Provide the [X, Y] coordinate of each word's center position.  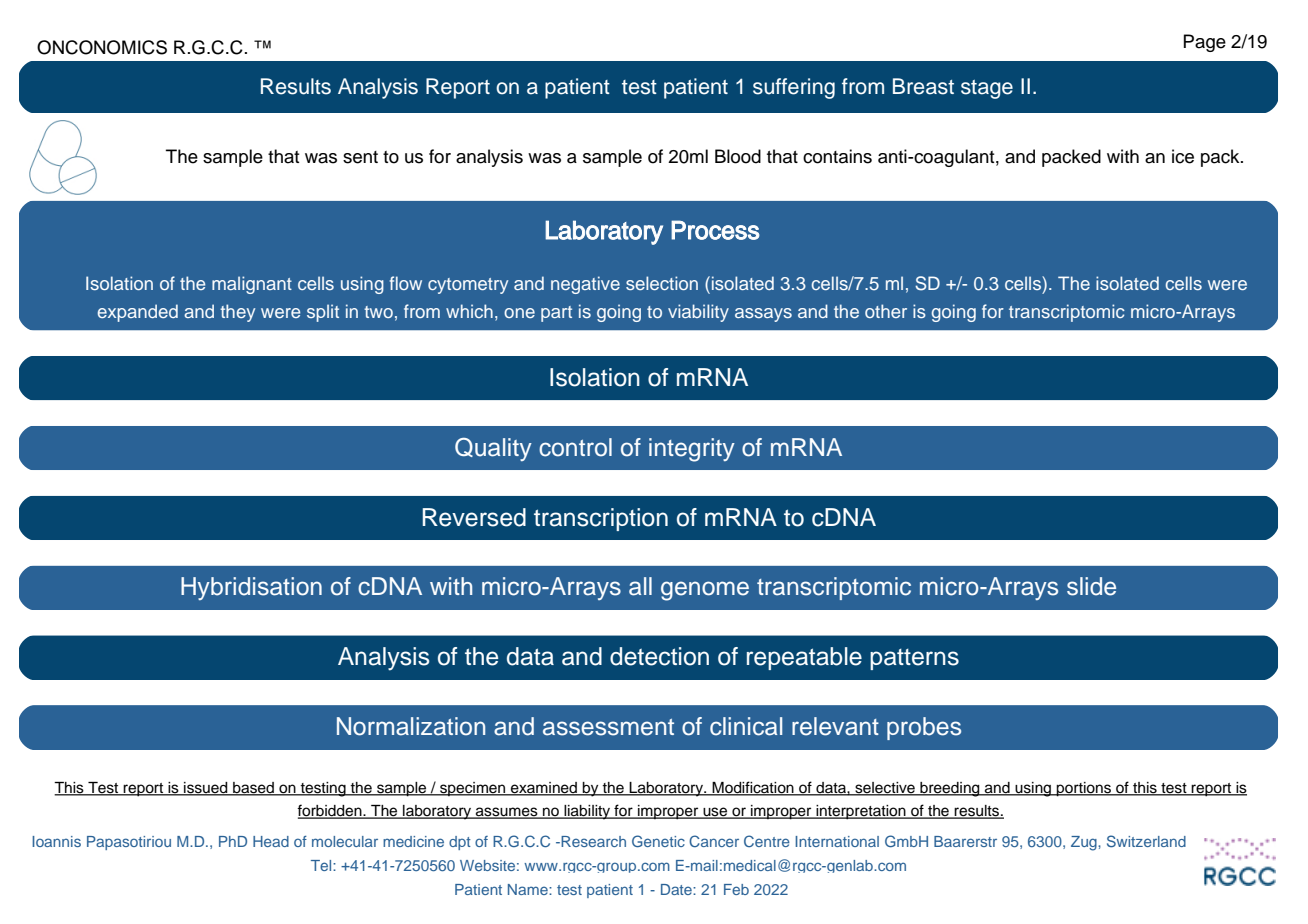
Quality [493, 449]
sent [360, 157]
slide [1091, 586]
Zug [1085, 843]
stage [987, 89]
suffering [794, 88]
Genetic [658, 841]
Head [271, 841]
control [575, 447]
